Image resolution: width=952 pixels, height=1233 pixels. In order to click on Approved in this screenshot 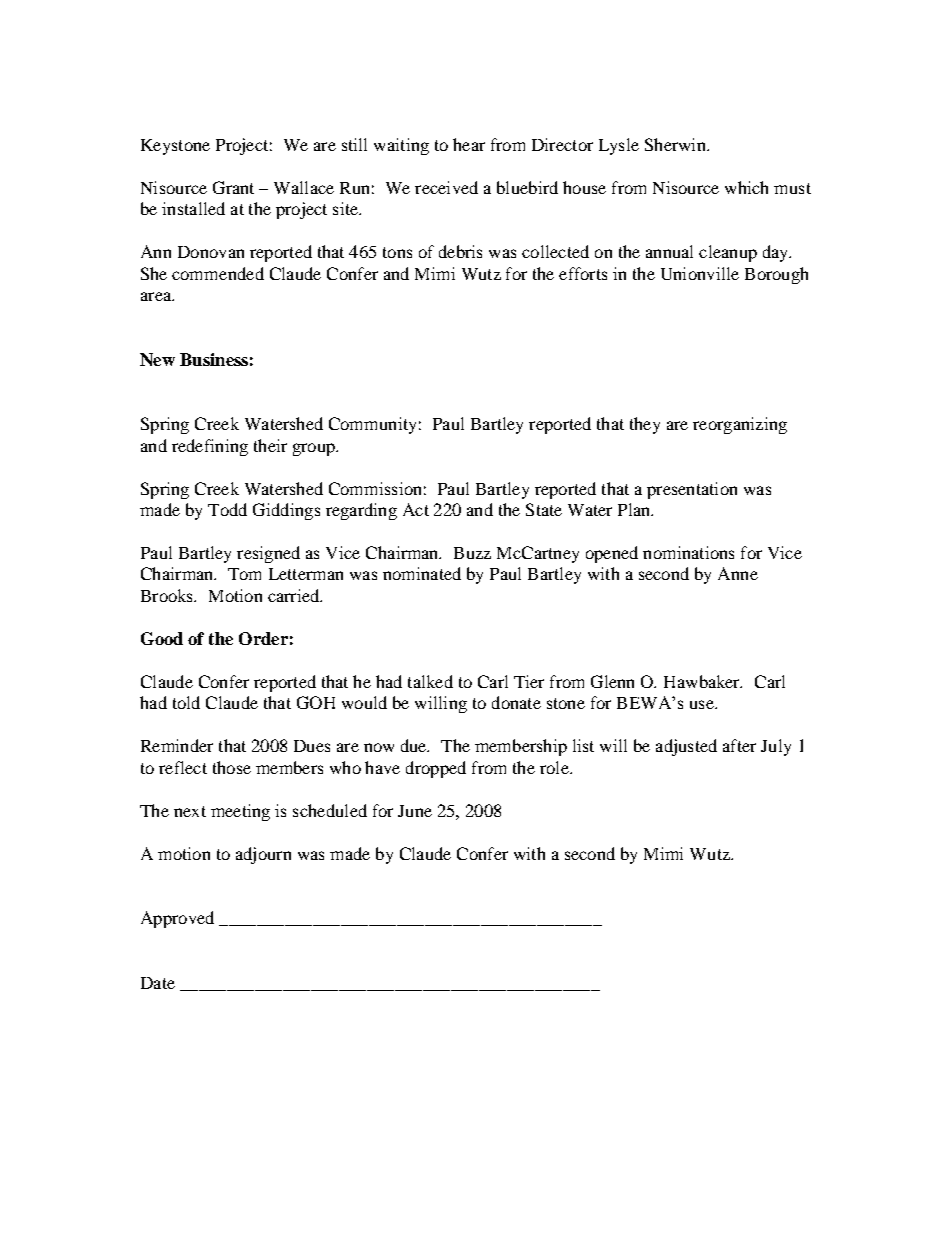, I will do `click(177, 919)`.
